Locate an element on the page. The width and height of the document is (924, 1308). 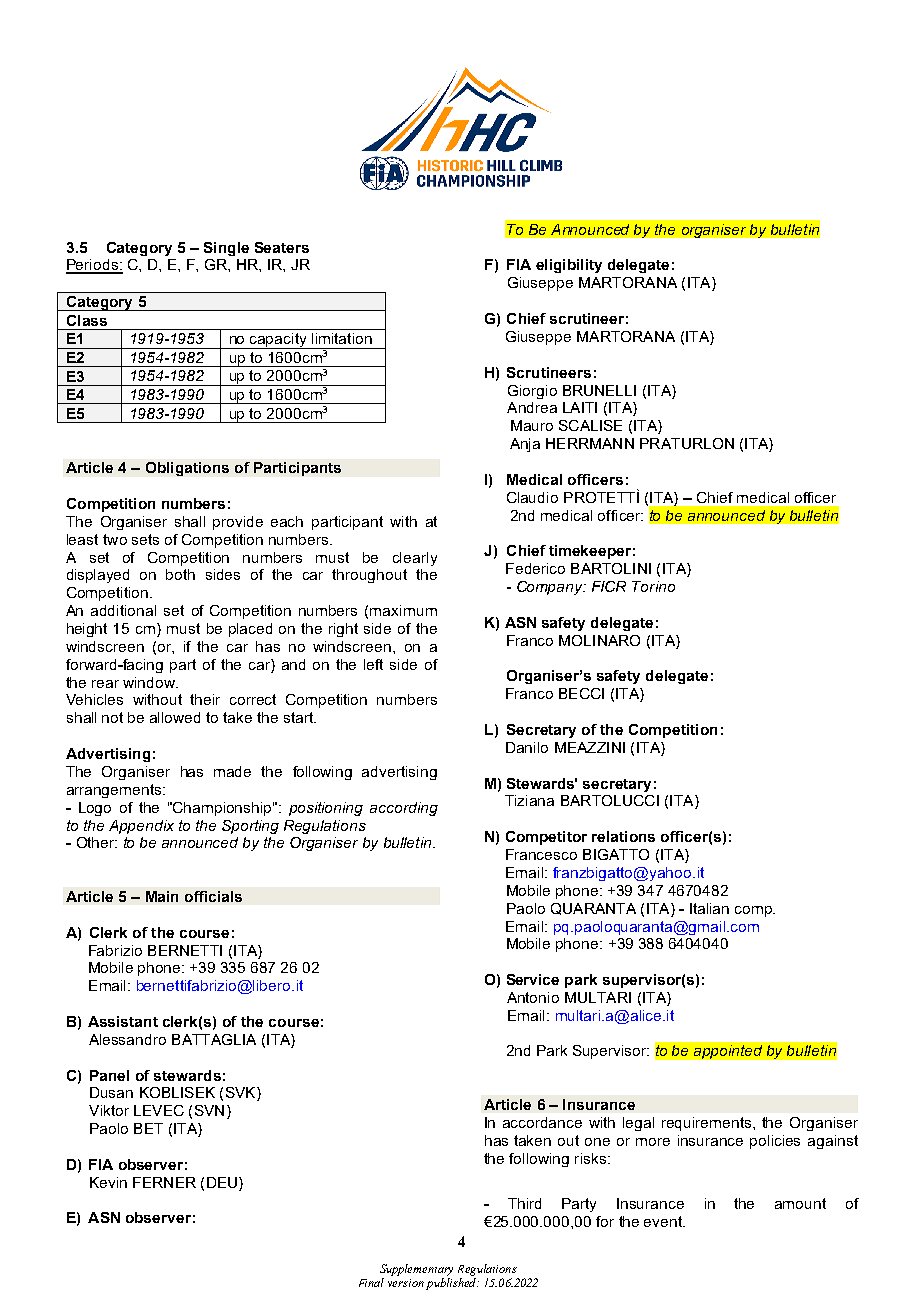
DEU is located at coordinates (223, 1182).
